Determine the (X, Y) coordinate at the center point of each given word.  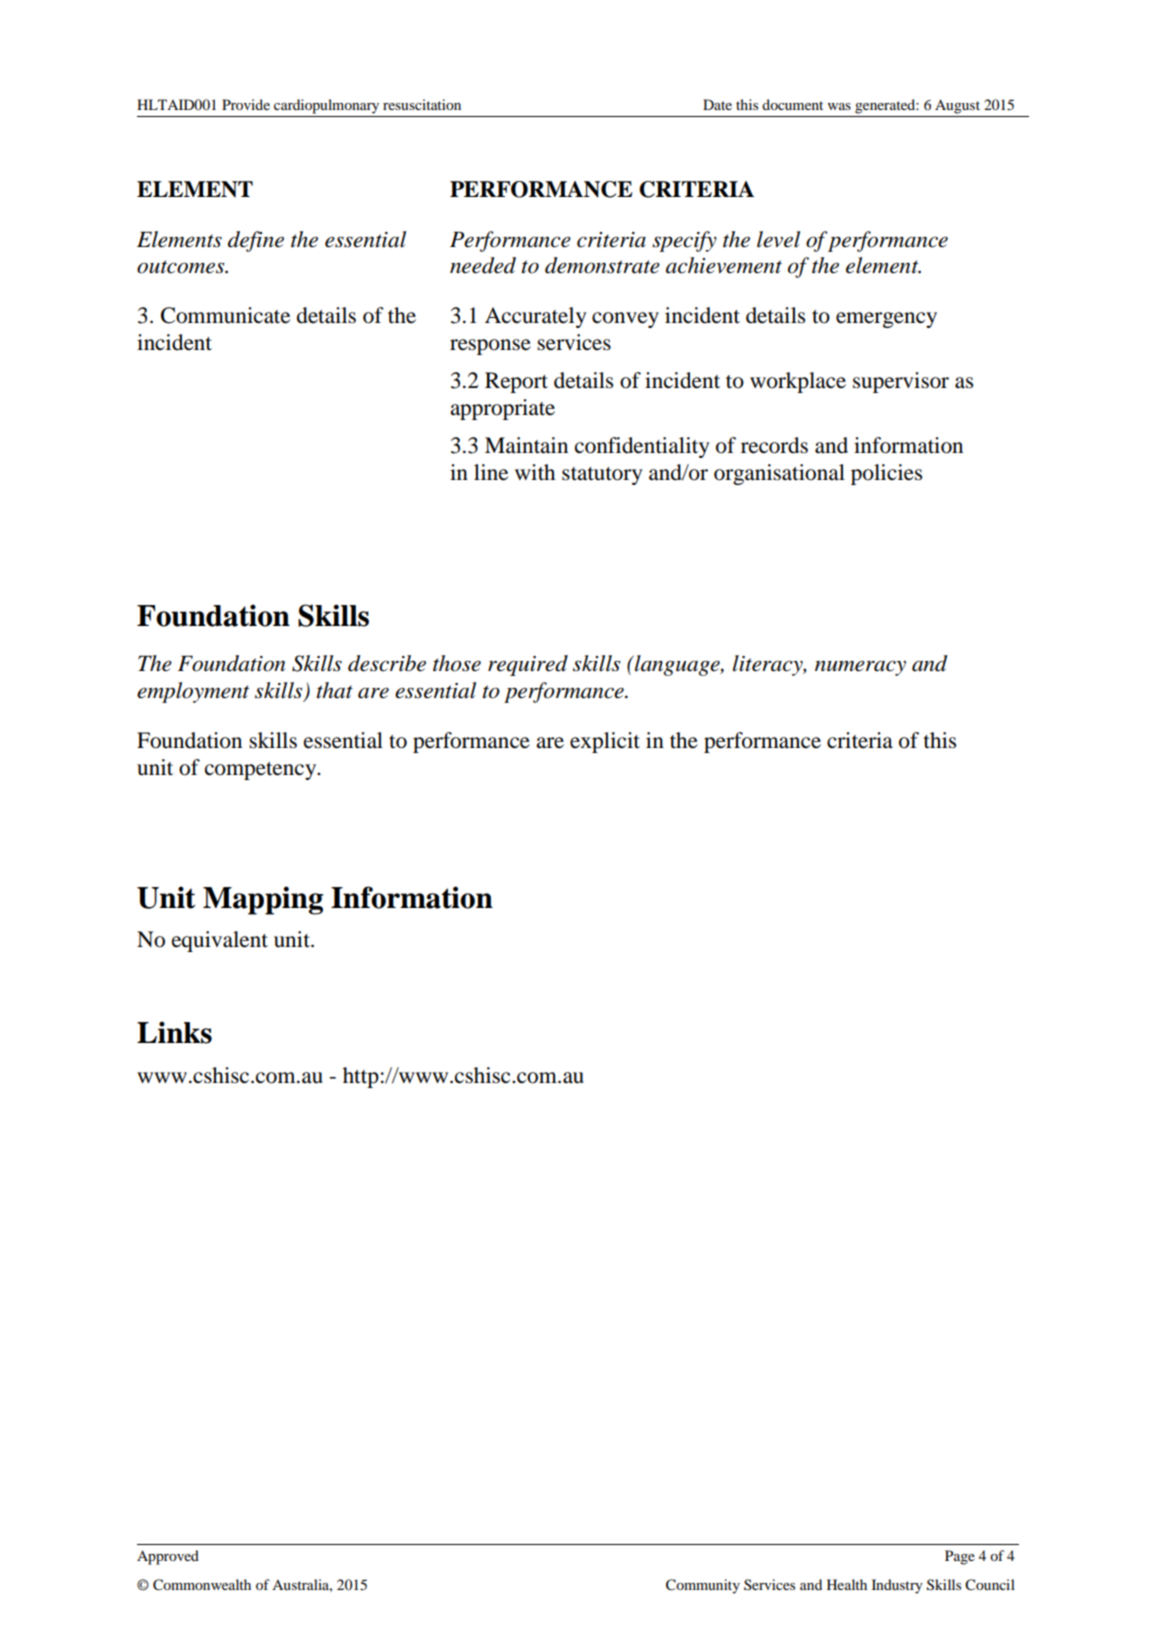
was (839, 106)
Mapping (263, 900)
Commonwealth (202, 1585)
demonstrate (602, 265)
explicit (605, 742)
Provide (246, 104)
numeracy (860, 668)
